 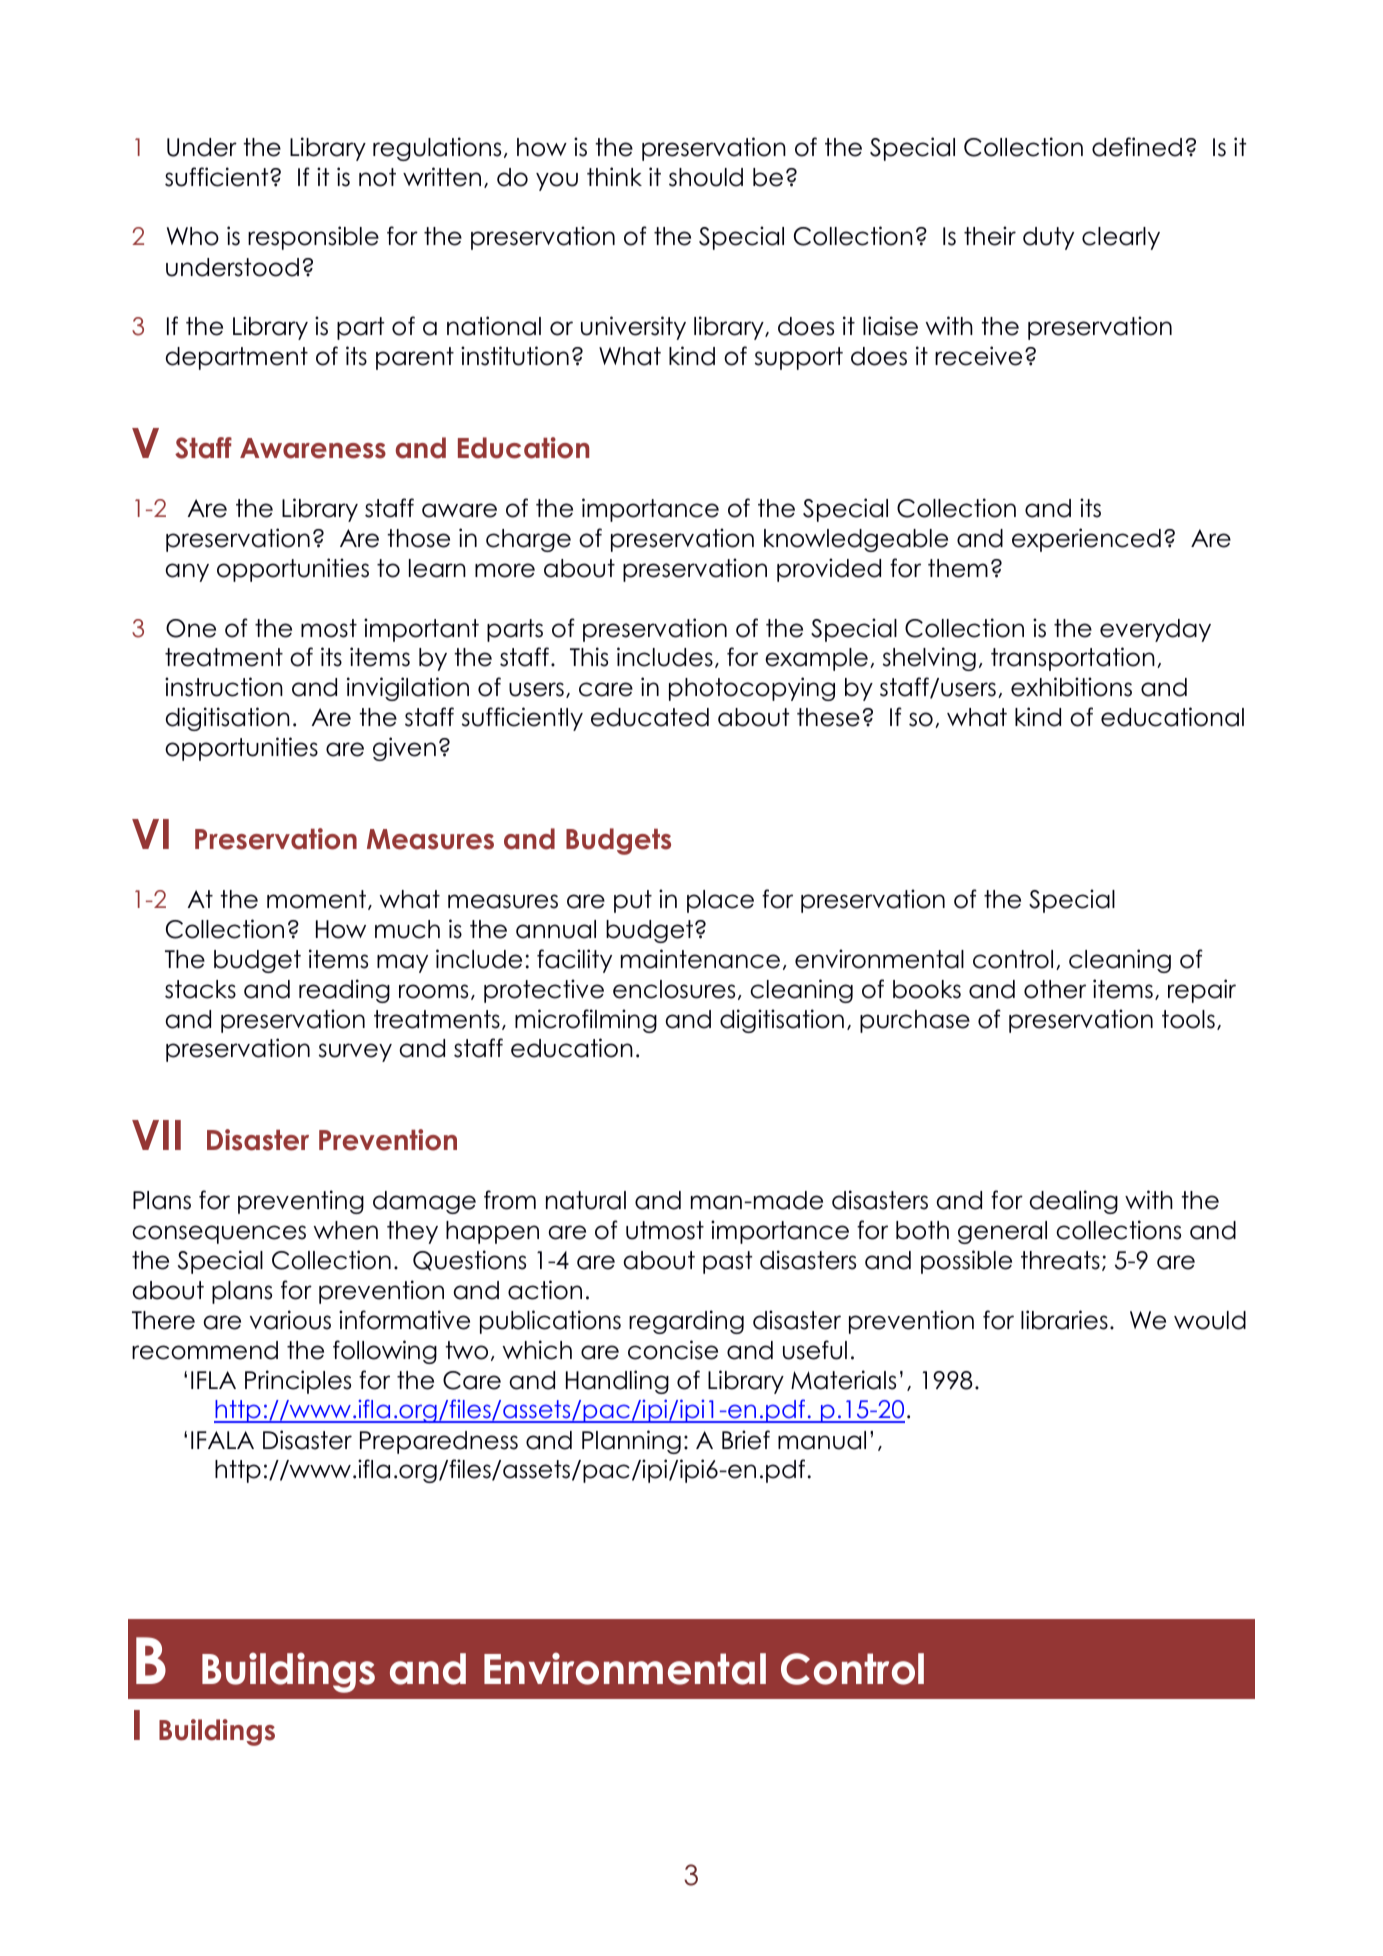 What do you see at coordinates (617, 1382) in the screenshot?
I see `Handling` at bounding box center [617, 1382].
